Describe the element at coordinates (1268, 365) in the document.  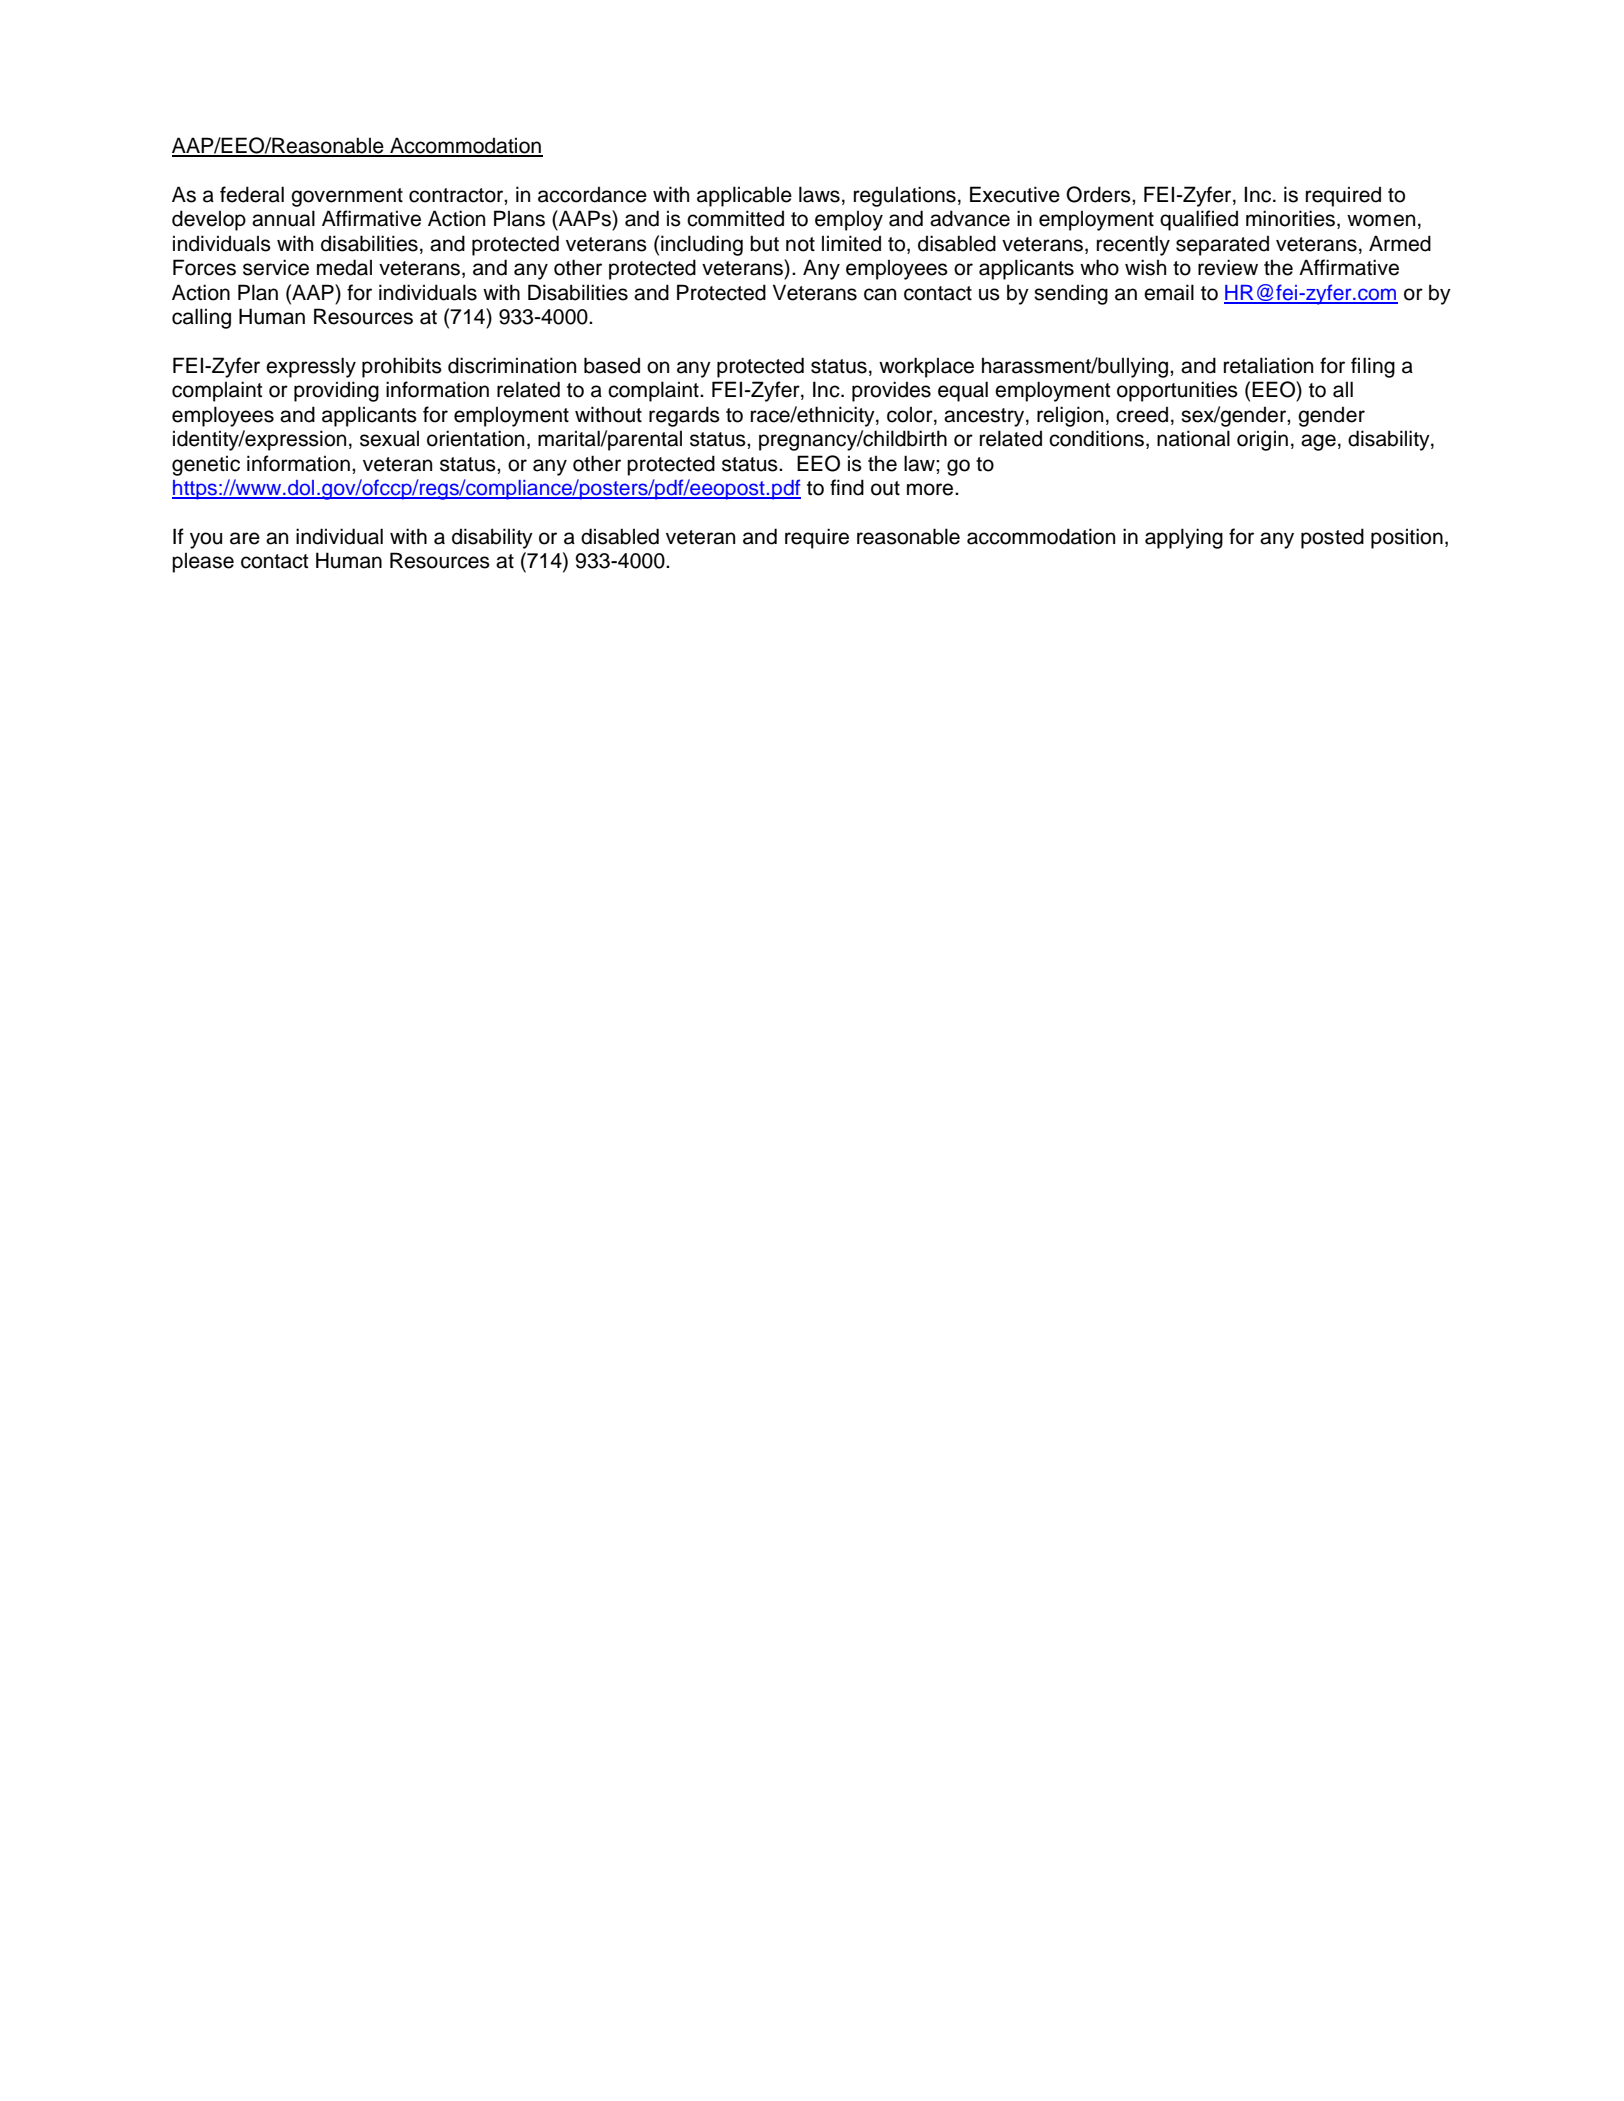
I see `retaliation` at that location.
